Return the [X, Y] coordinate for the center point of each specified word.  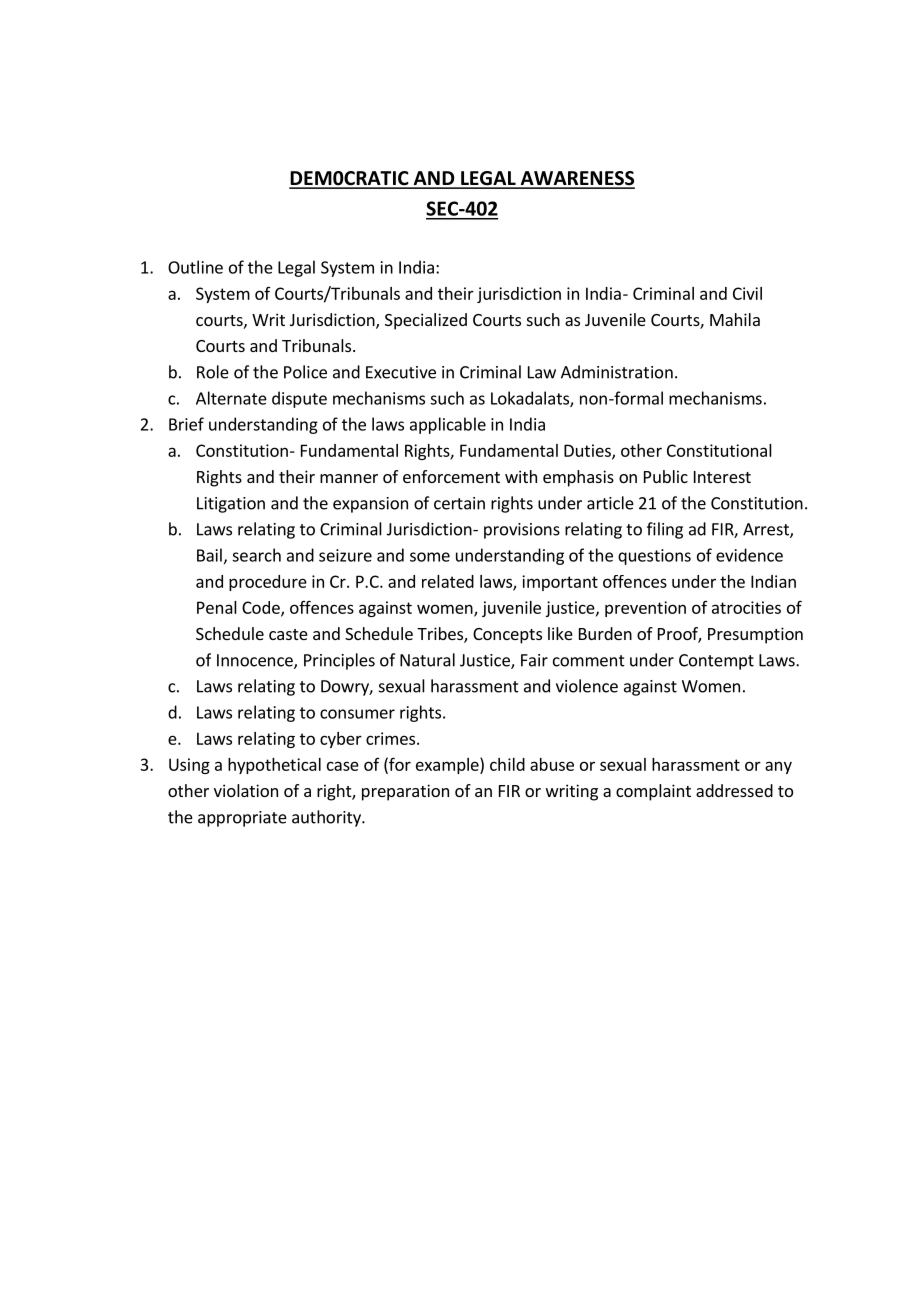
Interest [722, 477]
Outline [195, 267]
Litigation [231, 505]
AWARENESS [576, 179]
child [507, 764]
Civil [747, 293]
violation [246, 790]
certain [459, 503]
